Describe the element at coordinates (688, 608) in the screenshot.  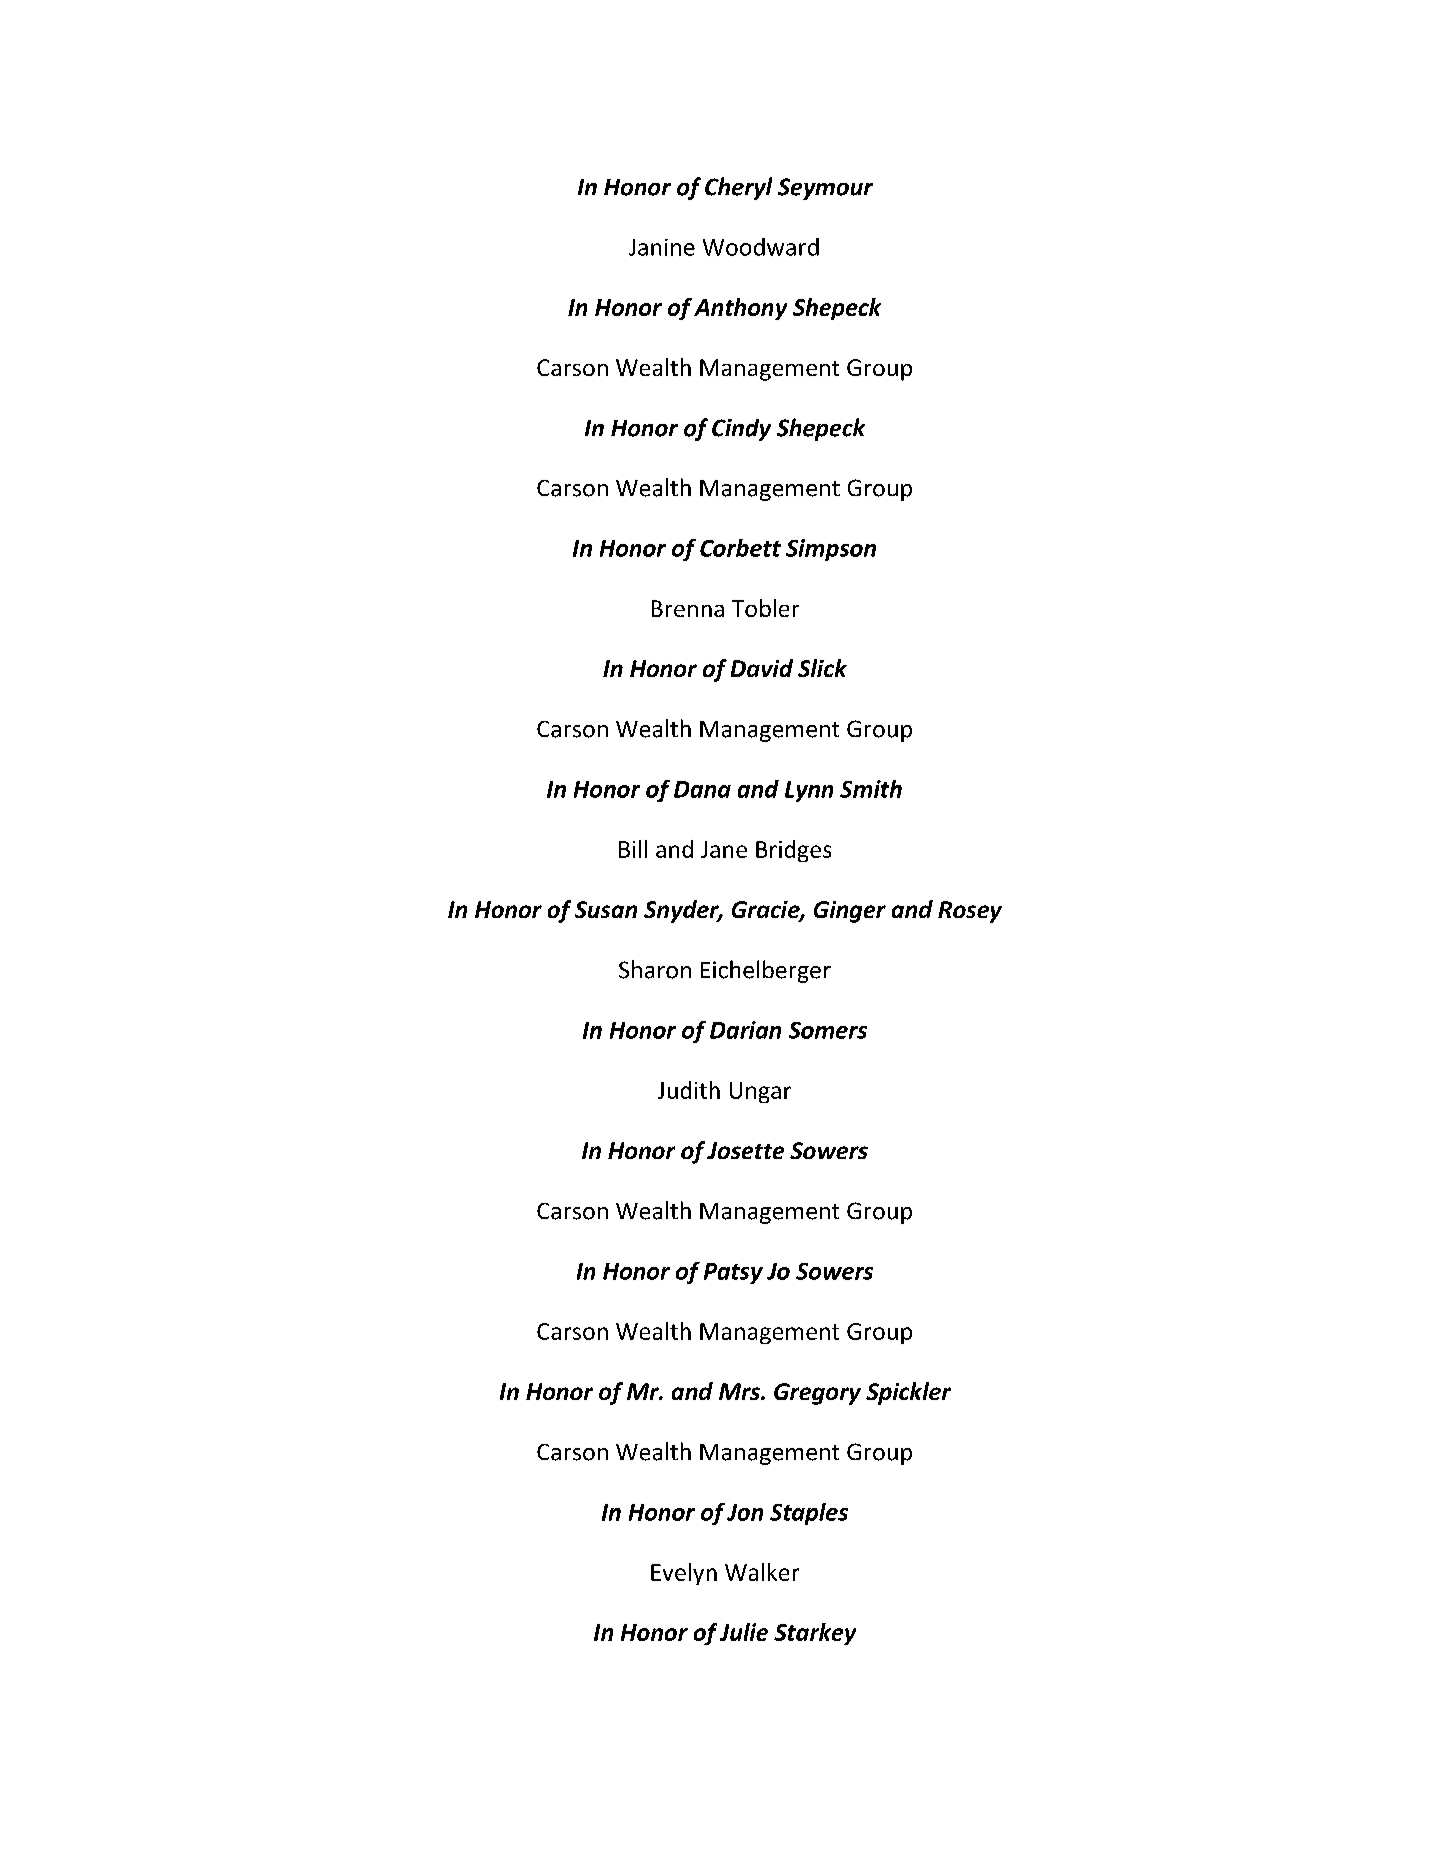
I see `Brenna` at that location.
